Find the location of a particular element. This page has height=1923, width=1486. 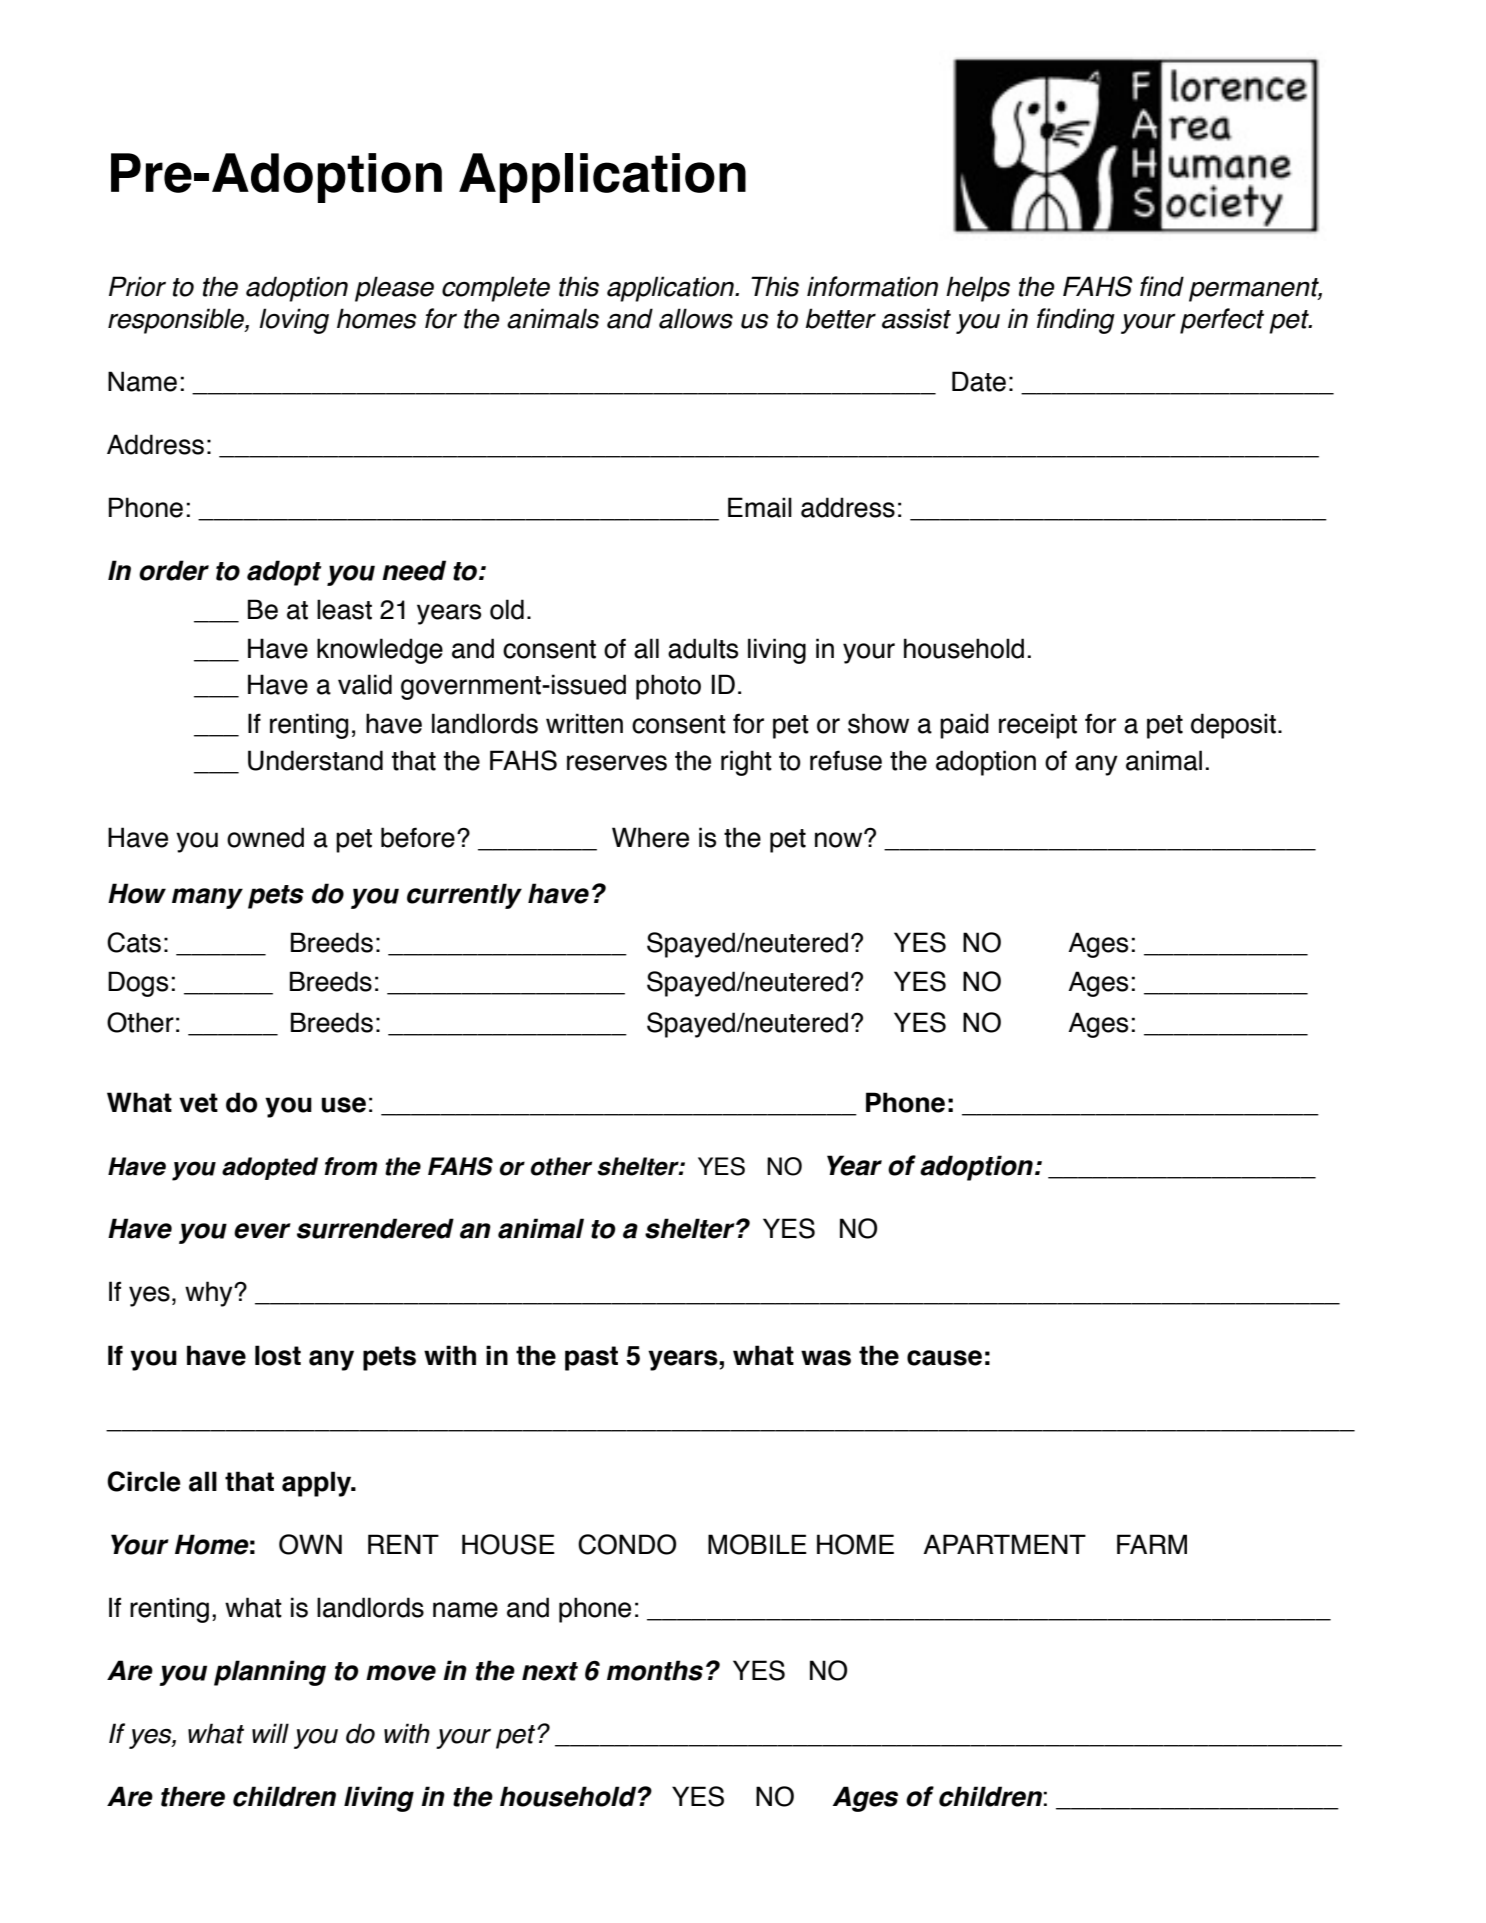

deposit is located at coordinates (1233, 726).
